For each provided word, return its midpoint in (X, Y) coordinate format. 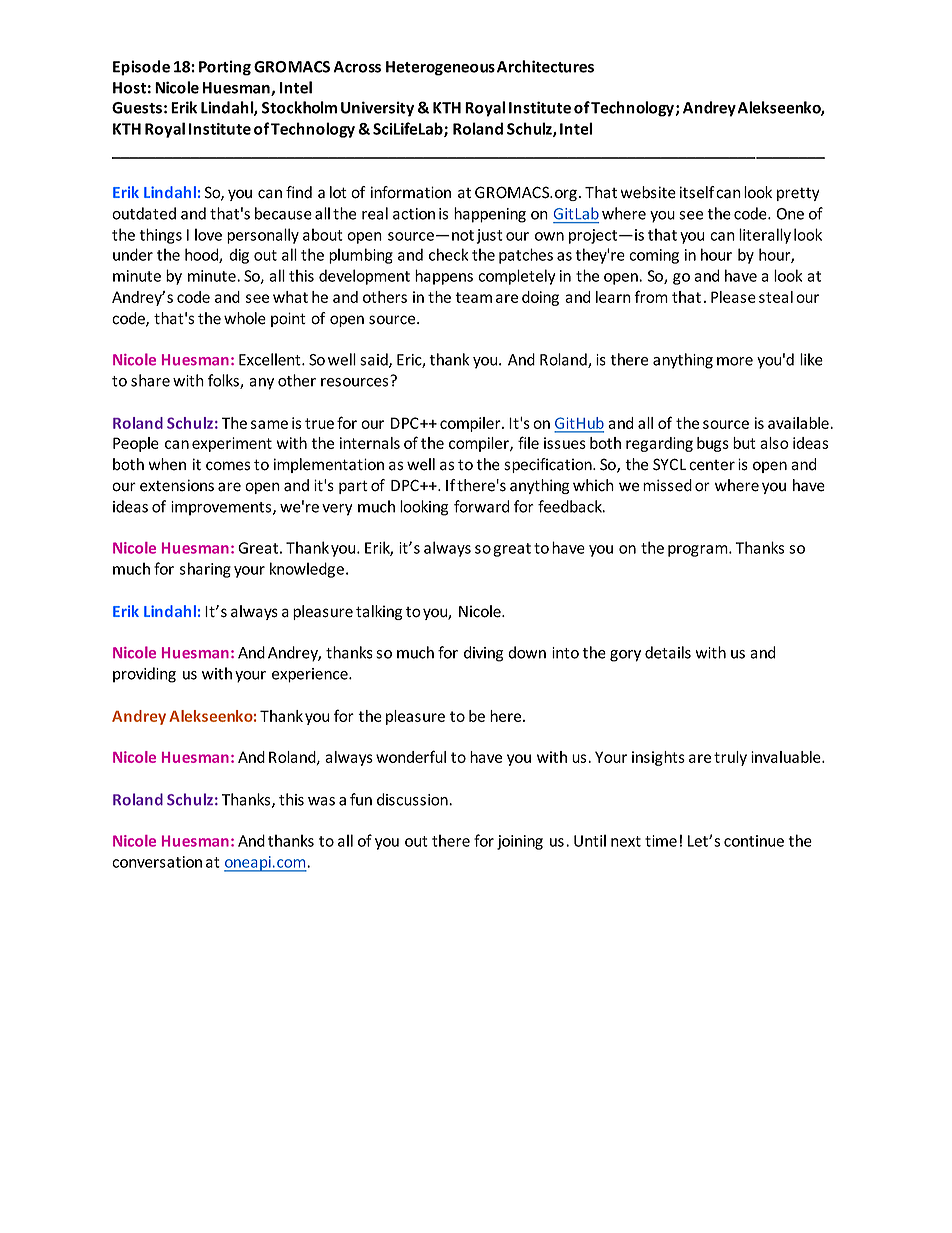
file (528, 442)
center (712, 465)
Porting (225, 68)
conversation (157, 862)
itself (697, 192)
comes (228, 466)
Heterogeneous (440, 68)
